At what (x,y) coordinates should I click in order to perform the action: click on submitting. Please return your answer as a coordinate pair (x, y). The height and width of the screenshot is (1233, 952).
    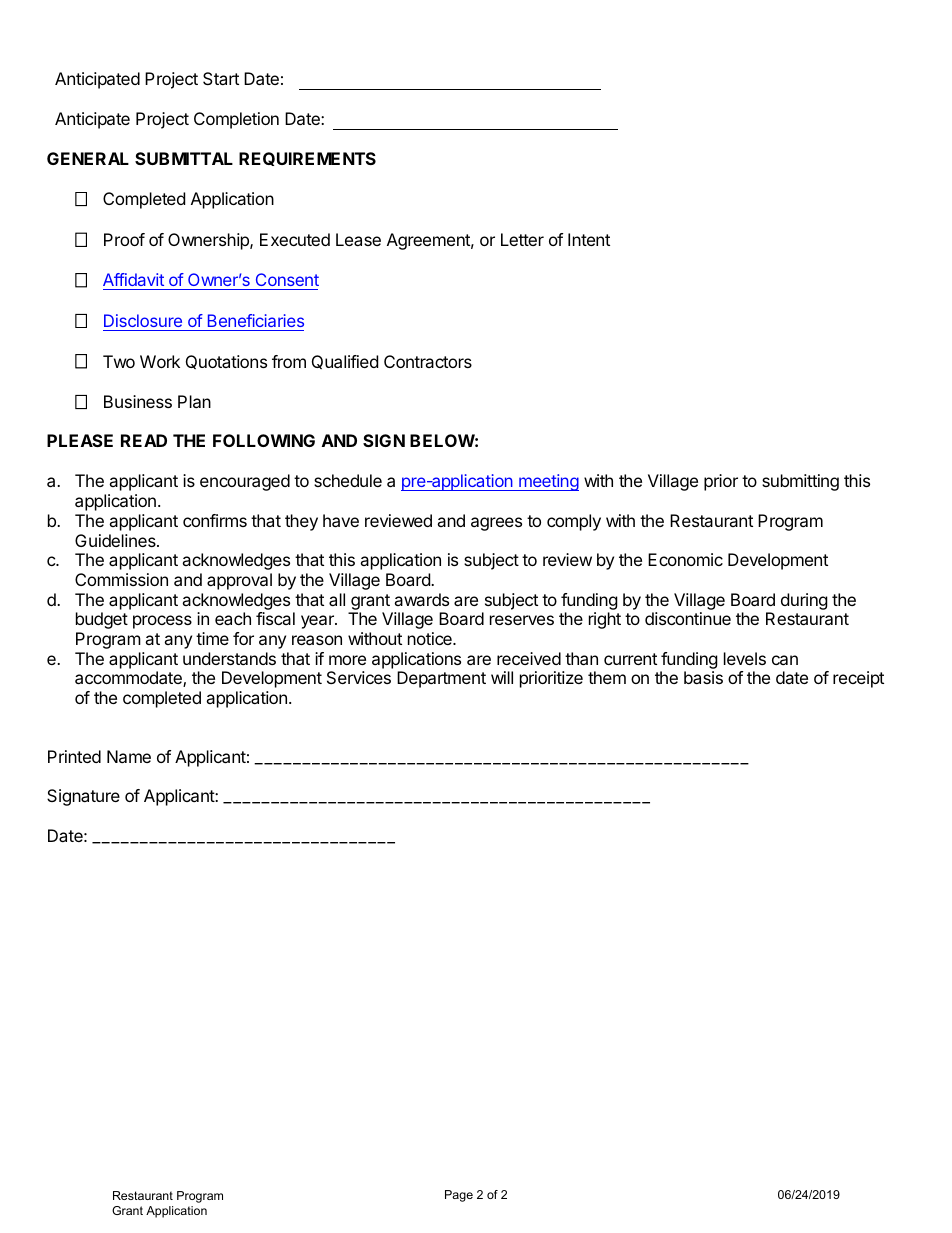
    Looking at the image, I should click on (800, 482).
